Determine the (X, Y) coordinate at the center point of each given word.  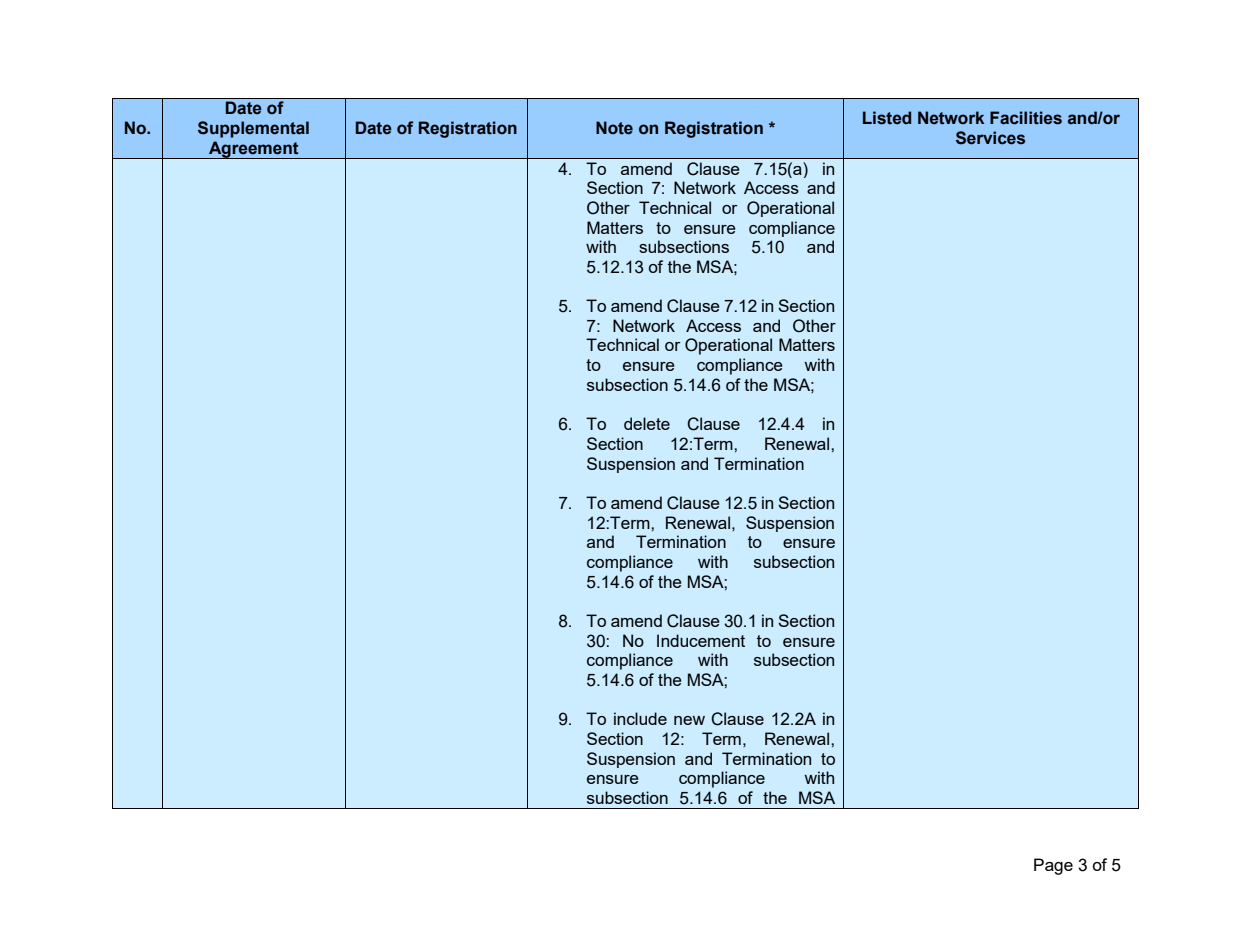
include (640, 718)
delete (647, 423)
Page (1053, 866)
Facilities (1026, 118)
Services (990, 138)
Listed (887, 118)
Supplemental (253, 129)
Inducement (701, 640)
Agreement (254, 150)
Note (614, 128)
